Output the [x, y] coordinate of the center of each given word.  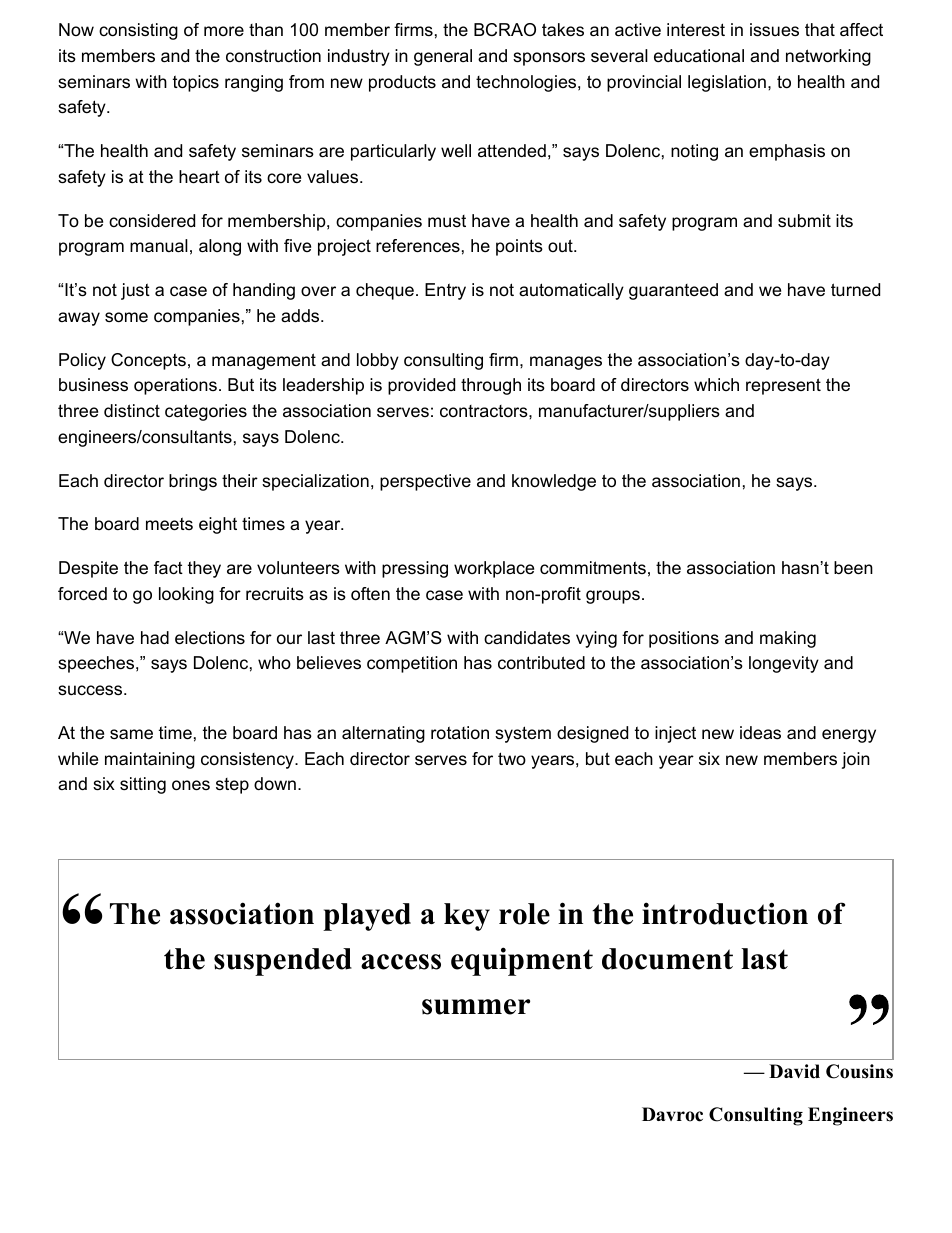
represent [783, 386]
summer [476, 1007]
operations [175, 386]
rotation [460, 732]
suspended [283, 962]
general [443, 57]
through [491, 386]
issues [774, 30]
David [794, 1071]
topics [196, 83]
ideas [760, 733]
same [131, 734]
